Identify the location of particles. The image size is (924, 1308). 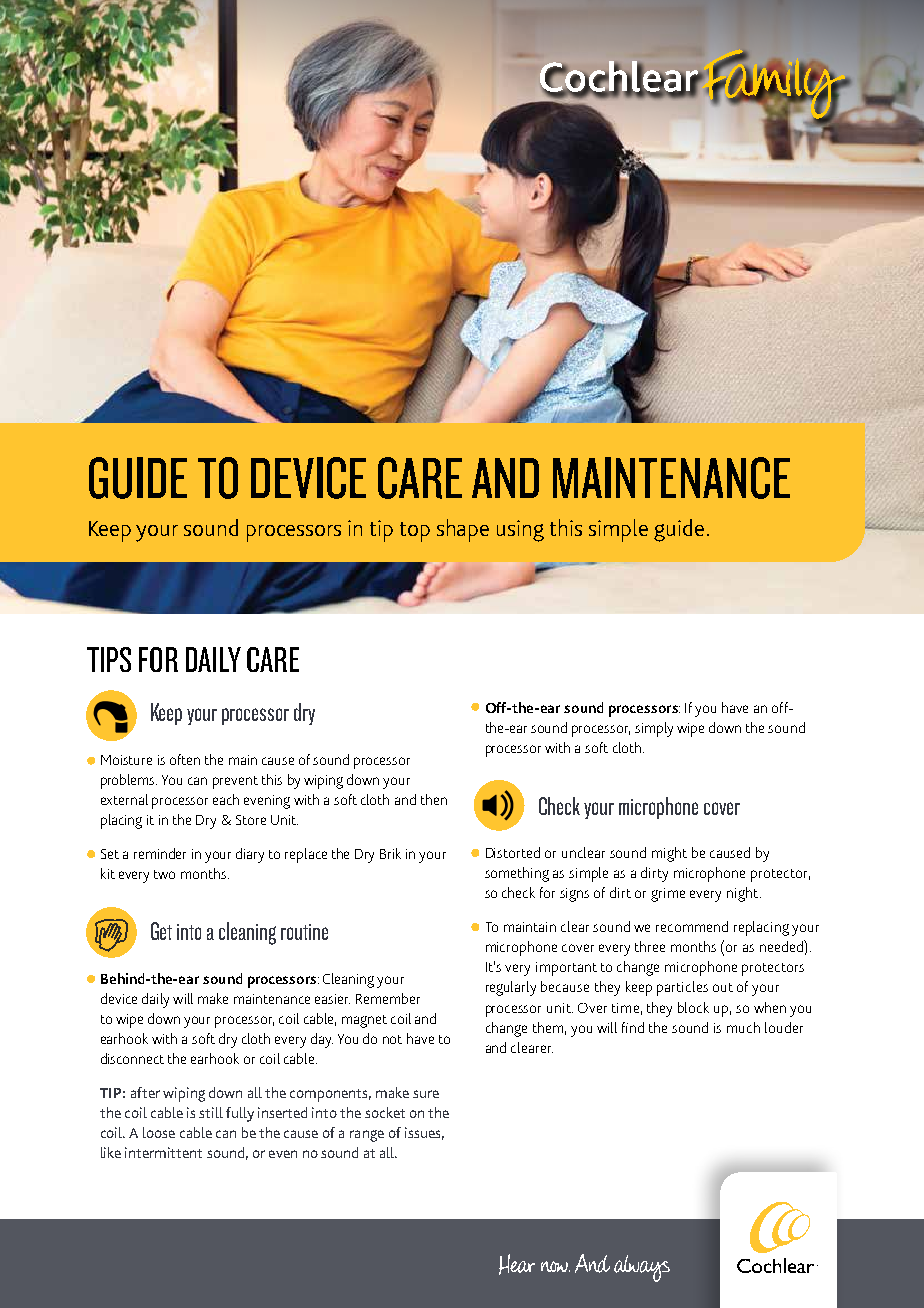
(682, 988).
